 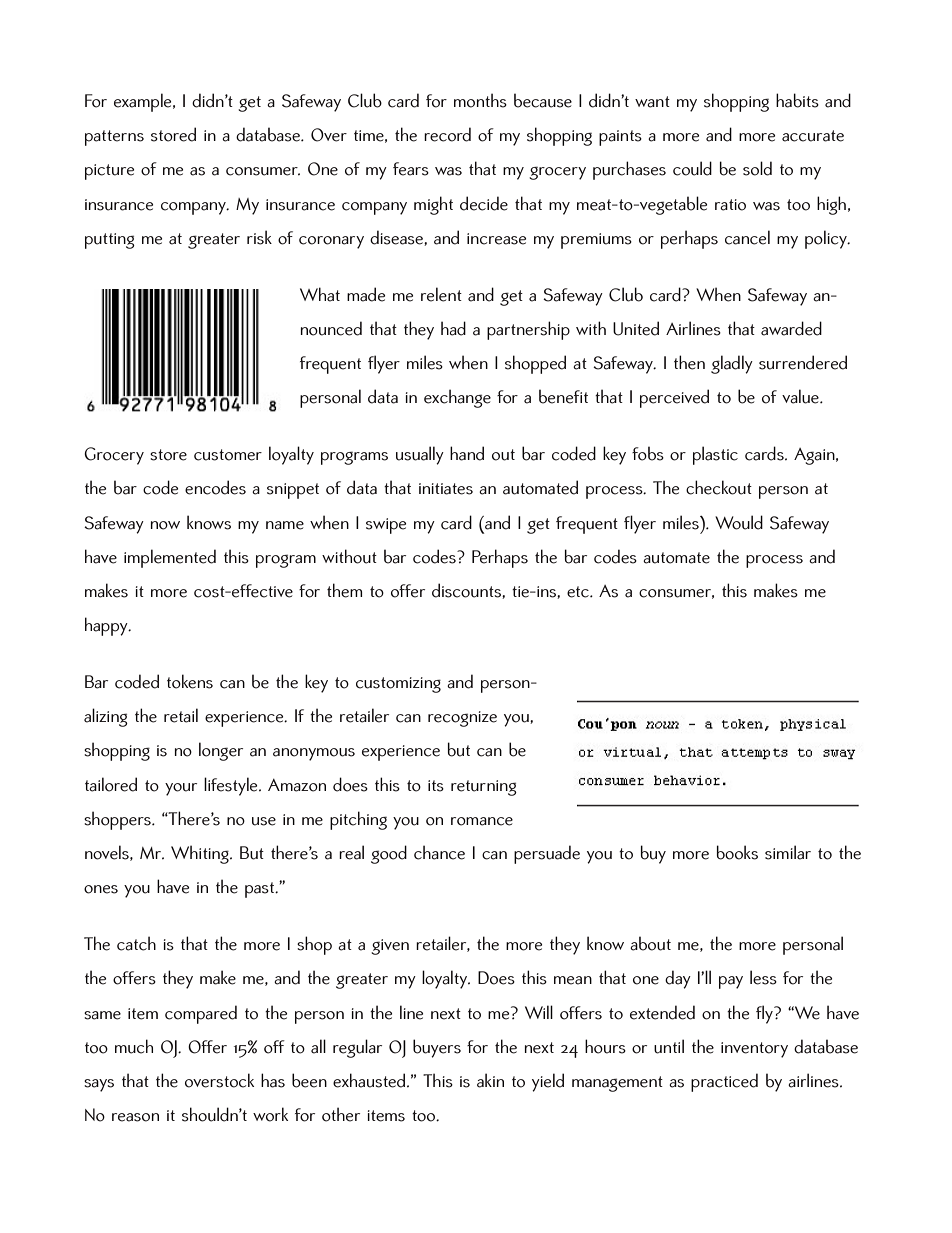 I want to click on plastic, so click(x=715, y=455).
